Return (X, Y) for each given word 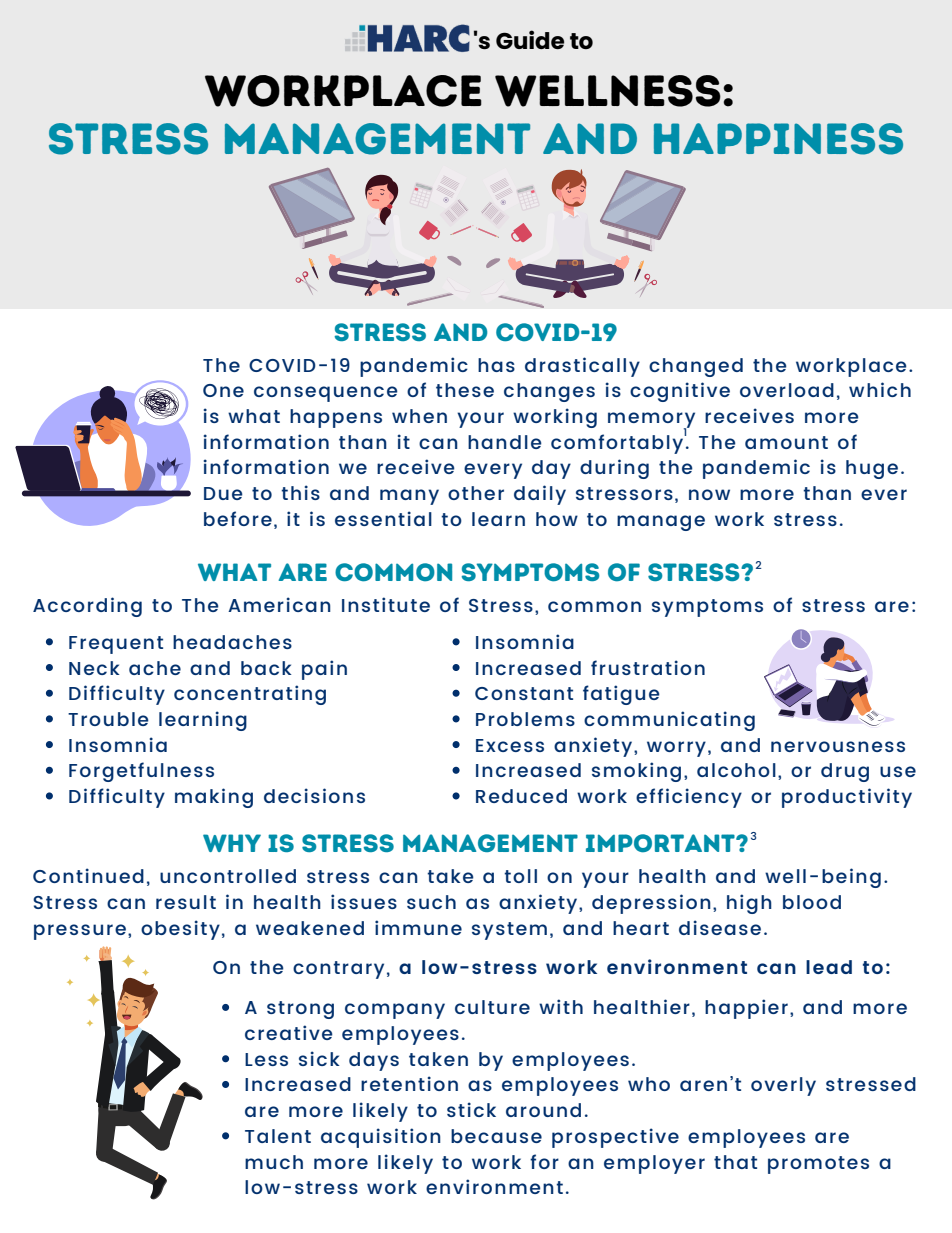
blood (812, 902)
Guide (530, 39)
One (223, 390)
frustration (648, 667)
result (186, 902)
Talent (278, 1136)
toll (520, 876)
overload (787, 390)
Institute (386, 604)
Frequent (116, 645)
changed (696, 367)
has (496, 365)
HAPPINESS (778, 139)
